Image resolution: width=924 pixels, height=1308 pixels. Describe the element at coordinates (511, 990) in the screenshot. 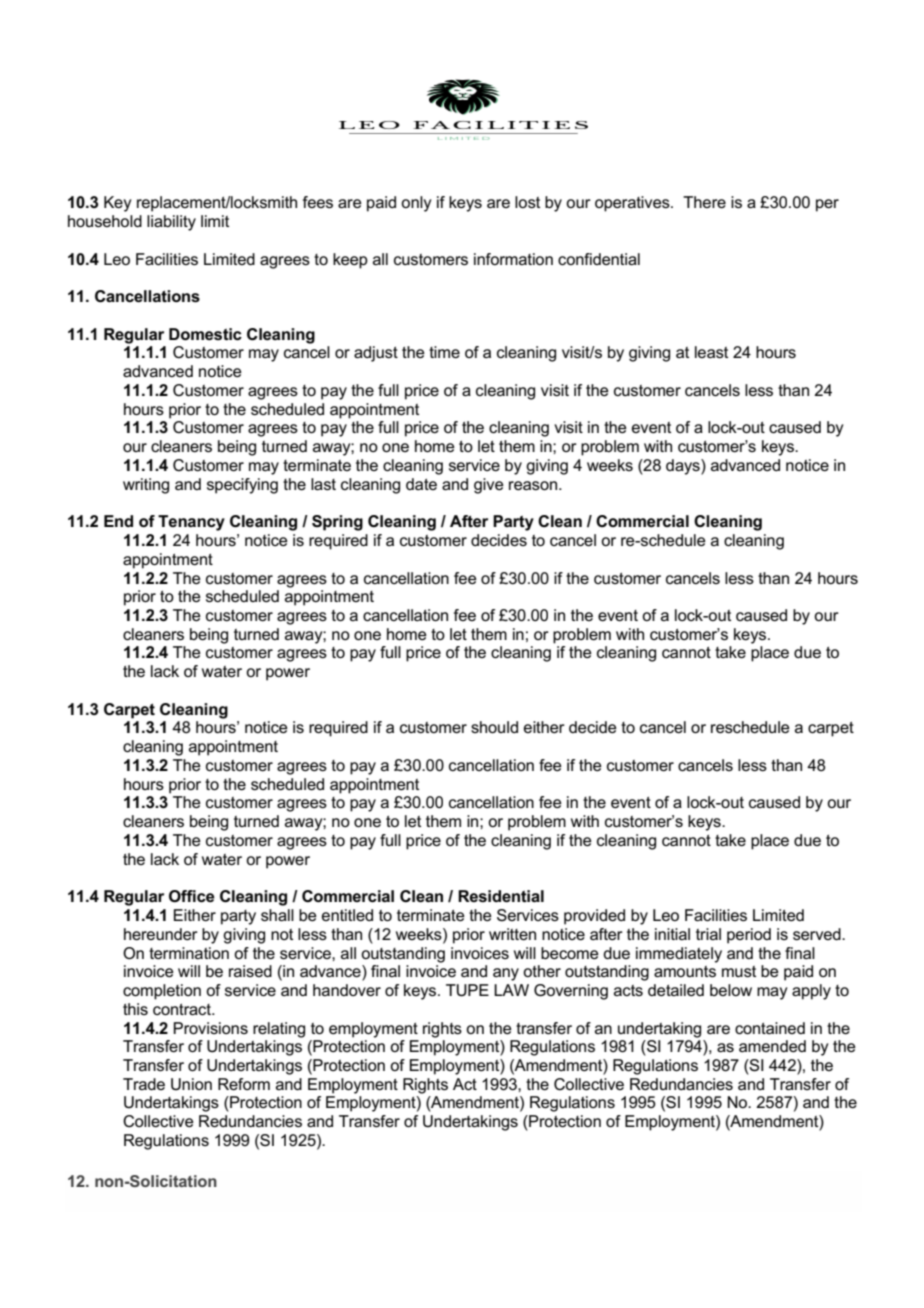

I see `LAW` at that location.
